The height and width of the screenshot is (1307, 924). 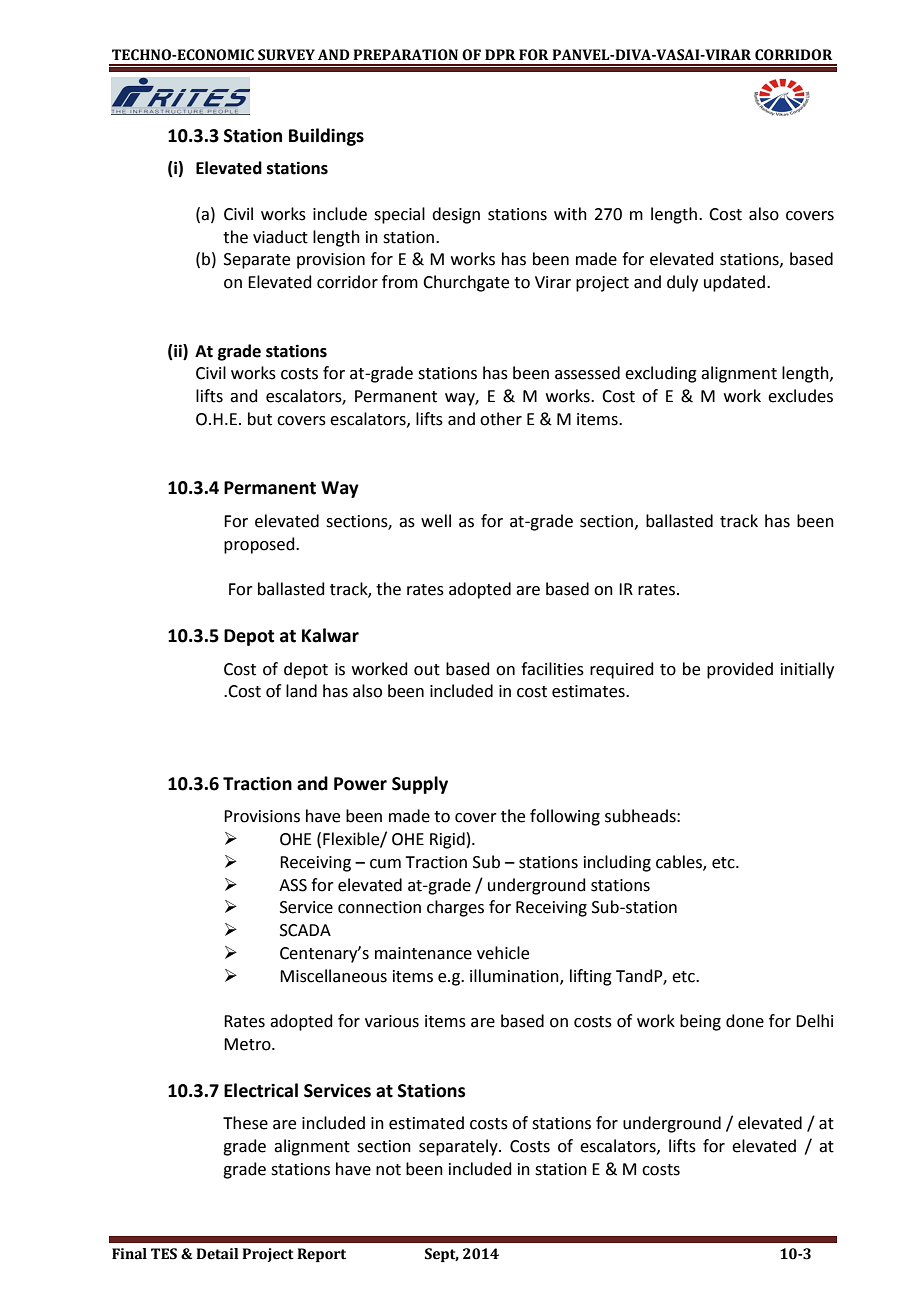 I want to click on not, so click(x=388, y=1170).
